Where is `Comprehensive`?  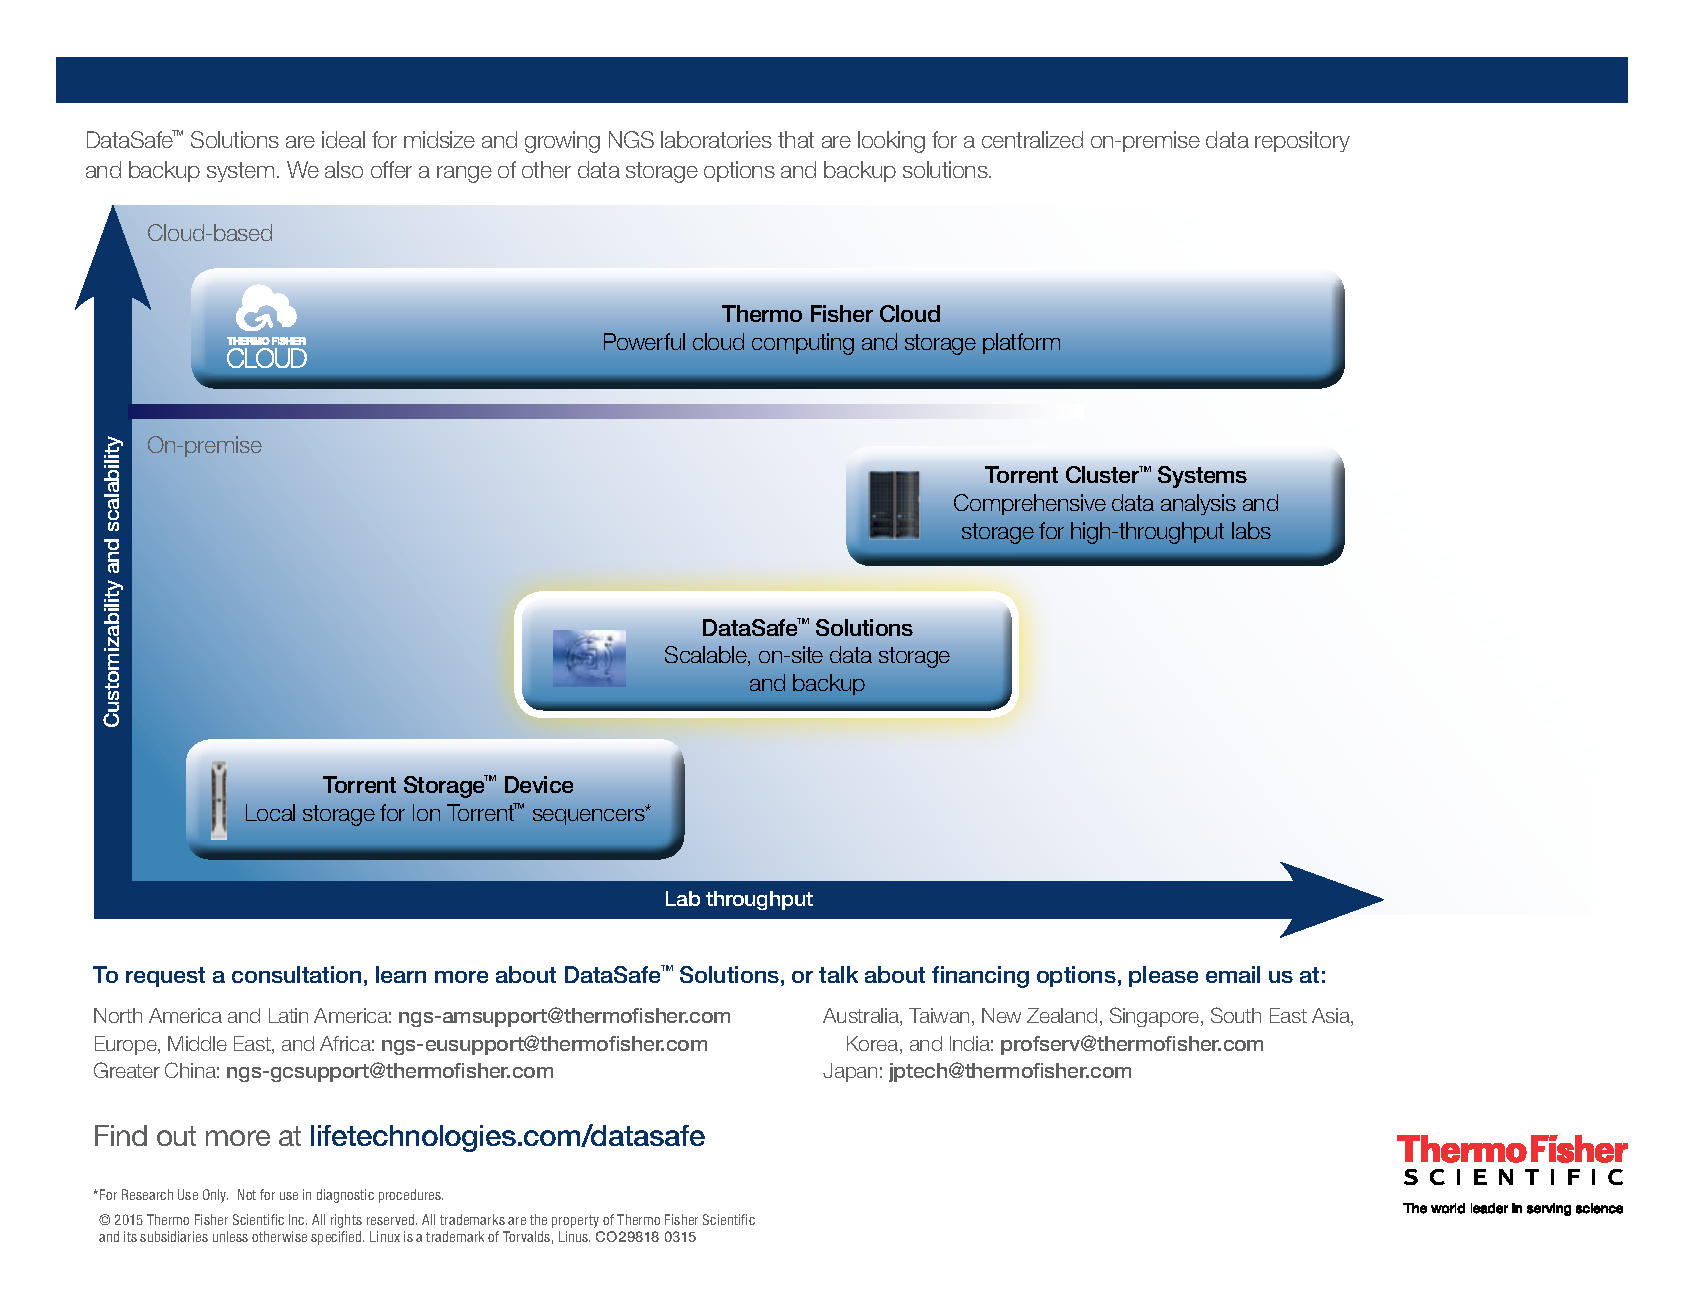 Comprehensive is located at coordinates (1030, 504).
